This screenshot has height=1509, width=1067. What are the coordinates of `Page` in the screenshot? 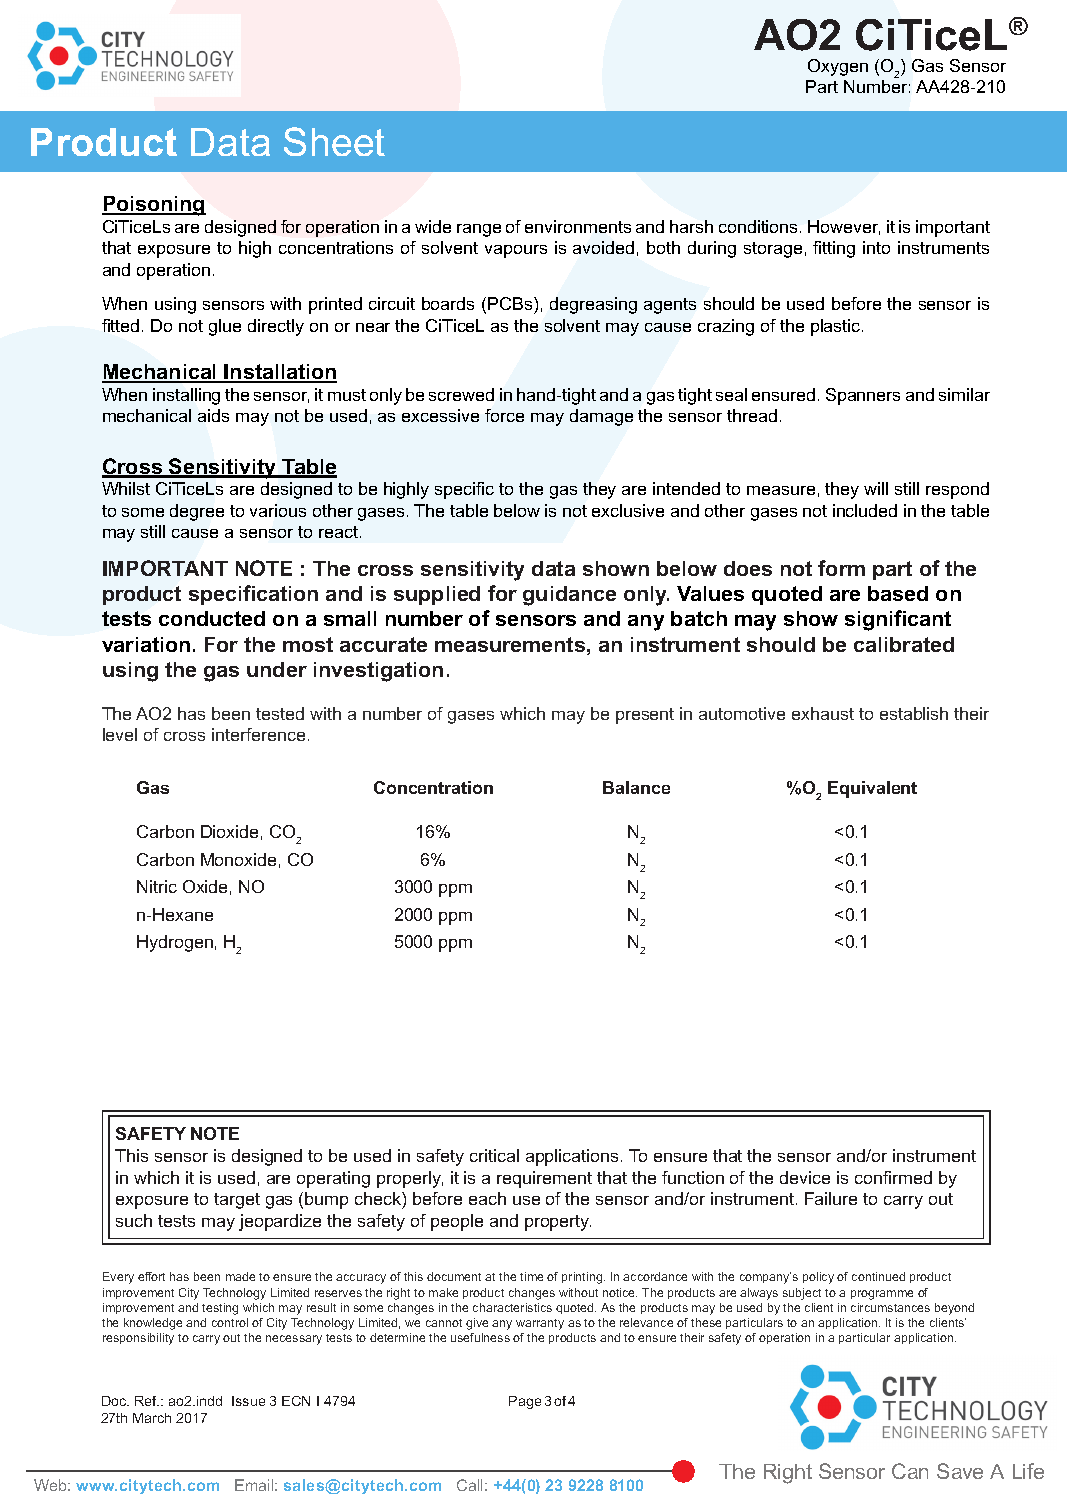 It's located at (525, 1402).
